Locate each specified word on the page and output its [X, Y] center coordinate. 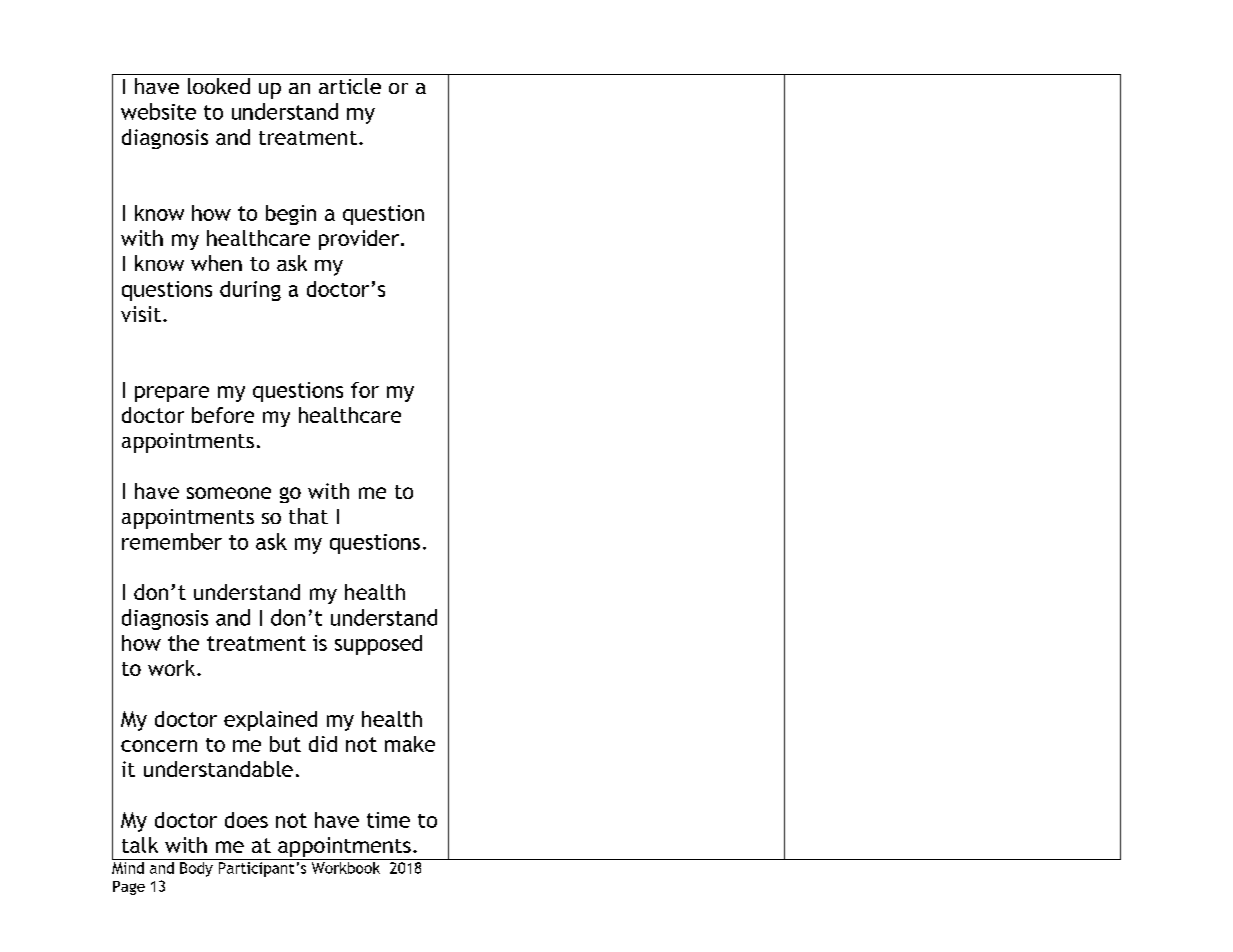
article [350, 86]
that [308, 516]
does [246, 820]
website [158, 111]
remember [172, 541]
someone [229, 493]
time [388, 820]
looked [219, 86]
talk [140, 845]
